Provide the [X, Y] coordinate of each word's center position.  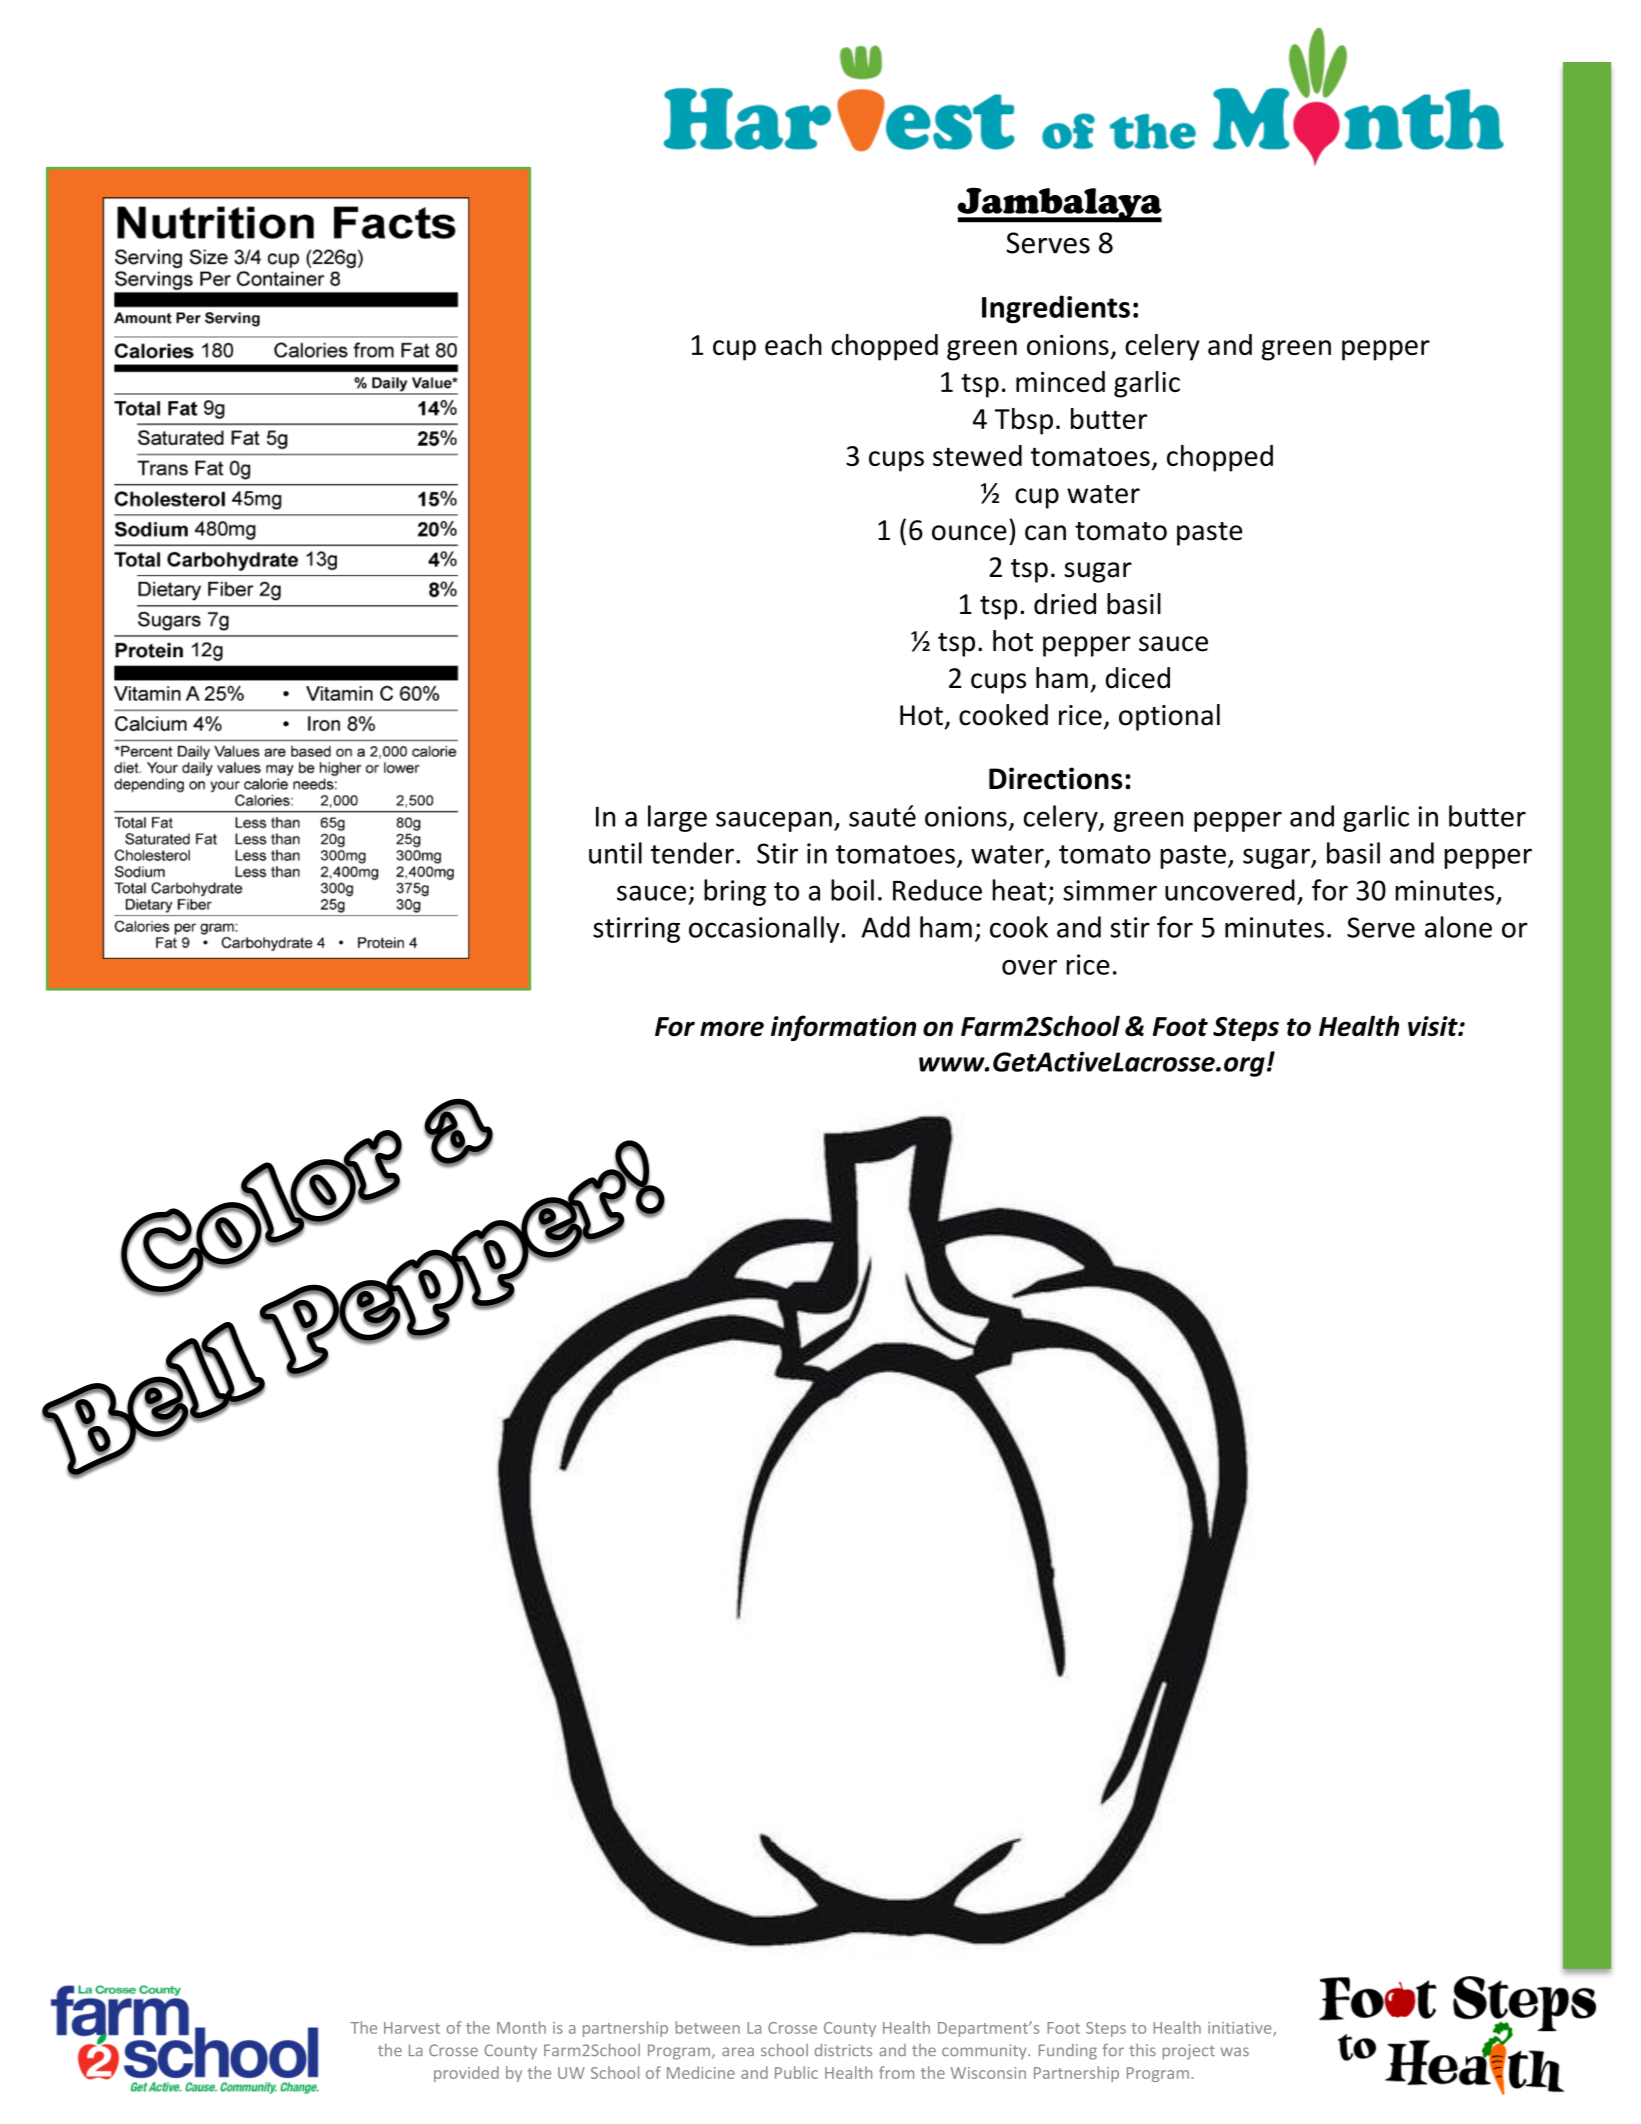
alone [1458, 927]
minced [1060, 381]
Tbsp [1024, 421]
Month [521, 2027]
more [732, 1028]
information [843, 1028]
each [793, 344]
